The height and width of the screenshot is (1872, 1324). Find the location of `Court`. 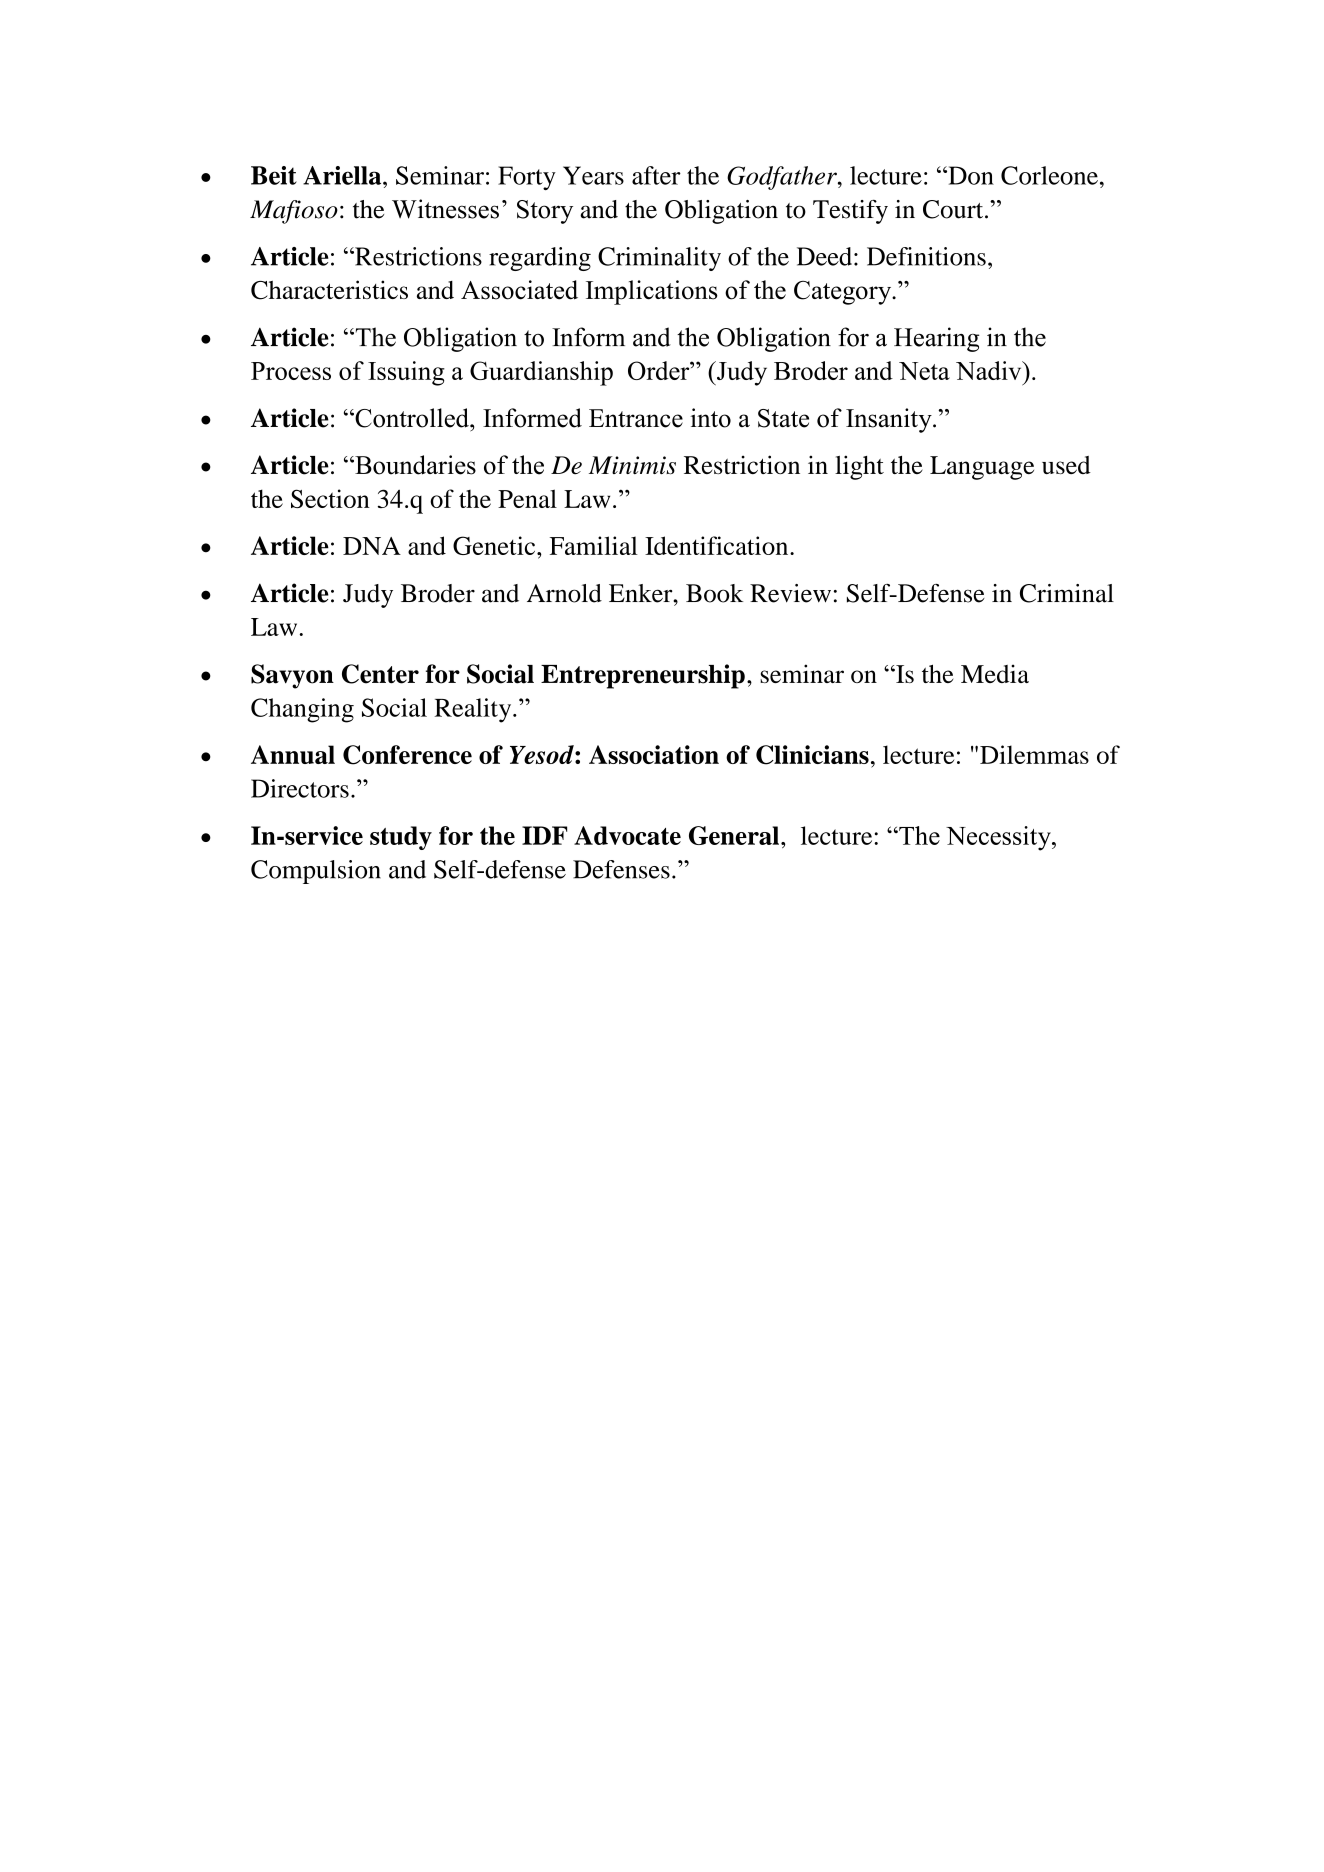

Court is located at coordinates (954, 209).
